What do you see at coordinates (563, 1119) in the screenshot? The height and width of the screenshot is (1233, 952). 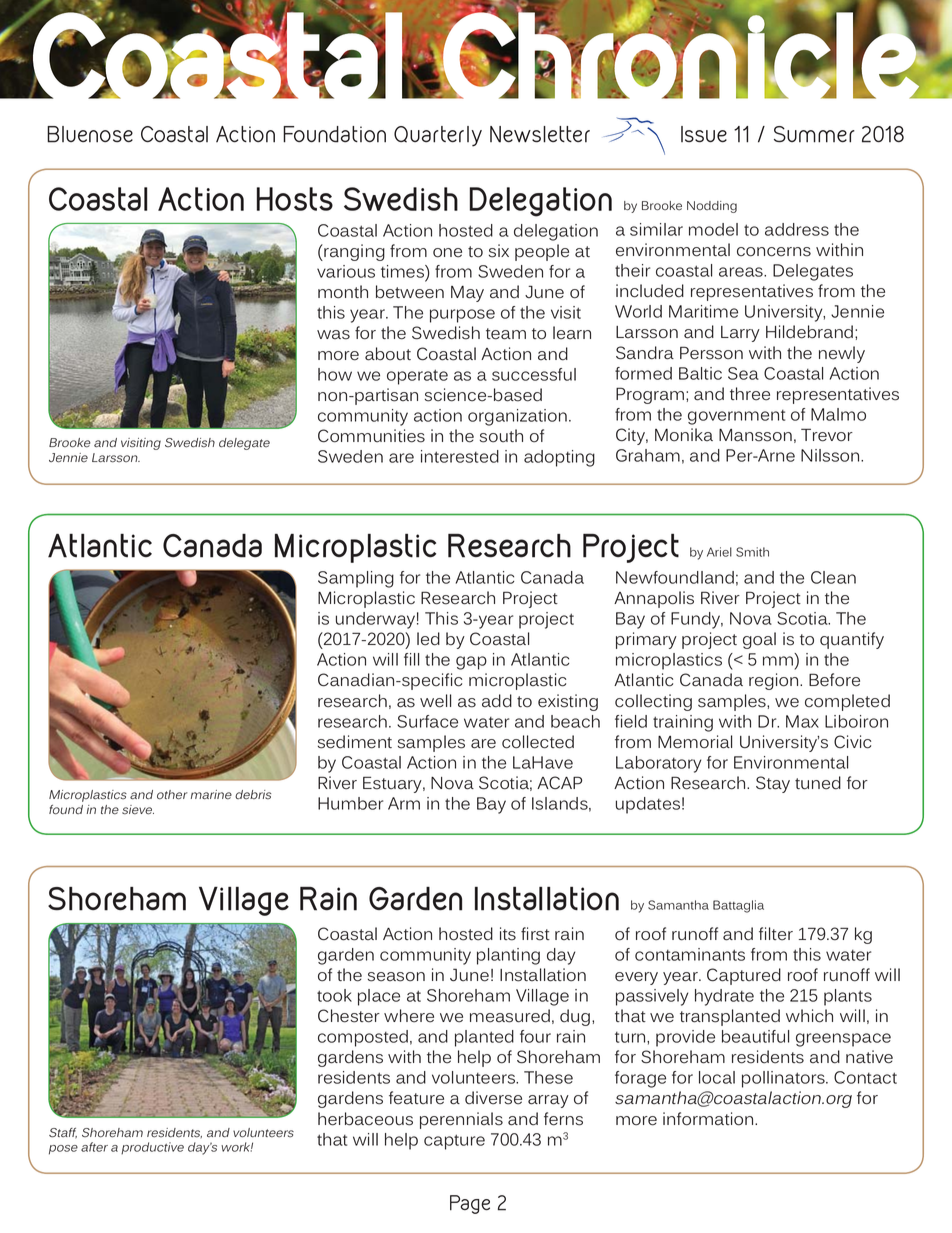 I see `ferns` at bounding box center [563, 1119].
